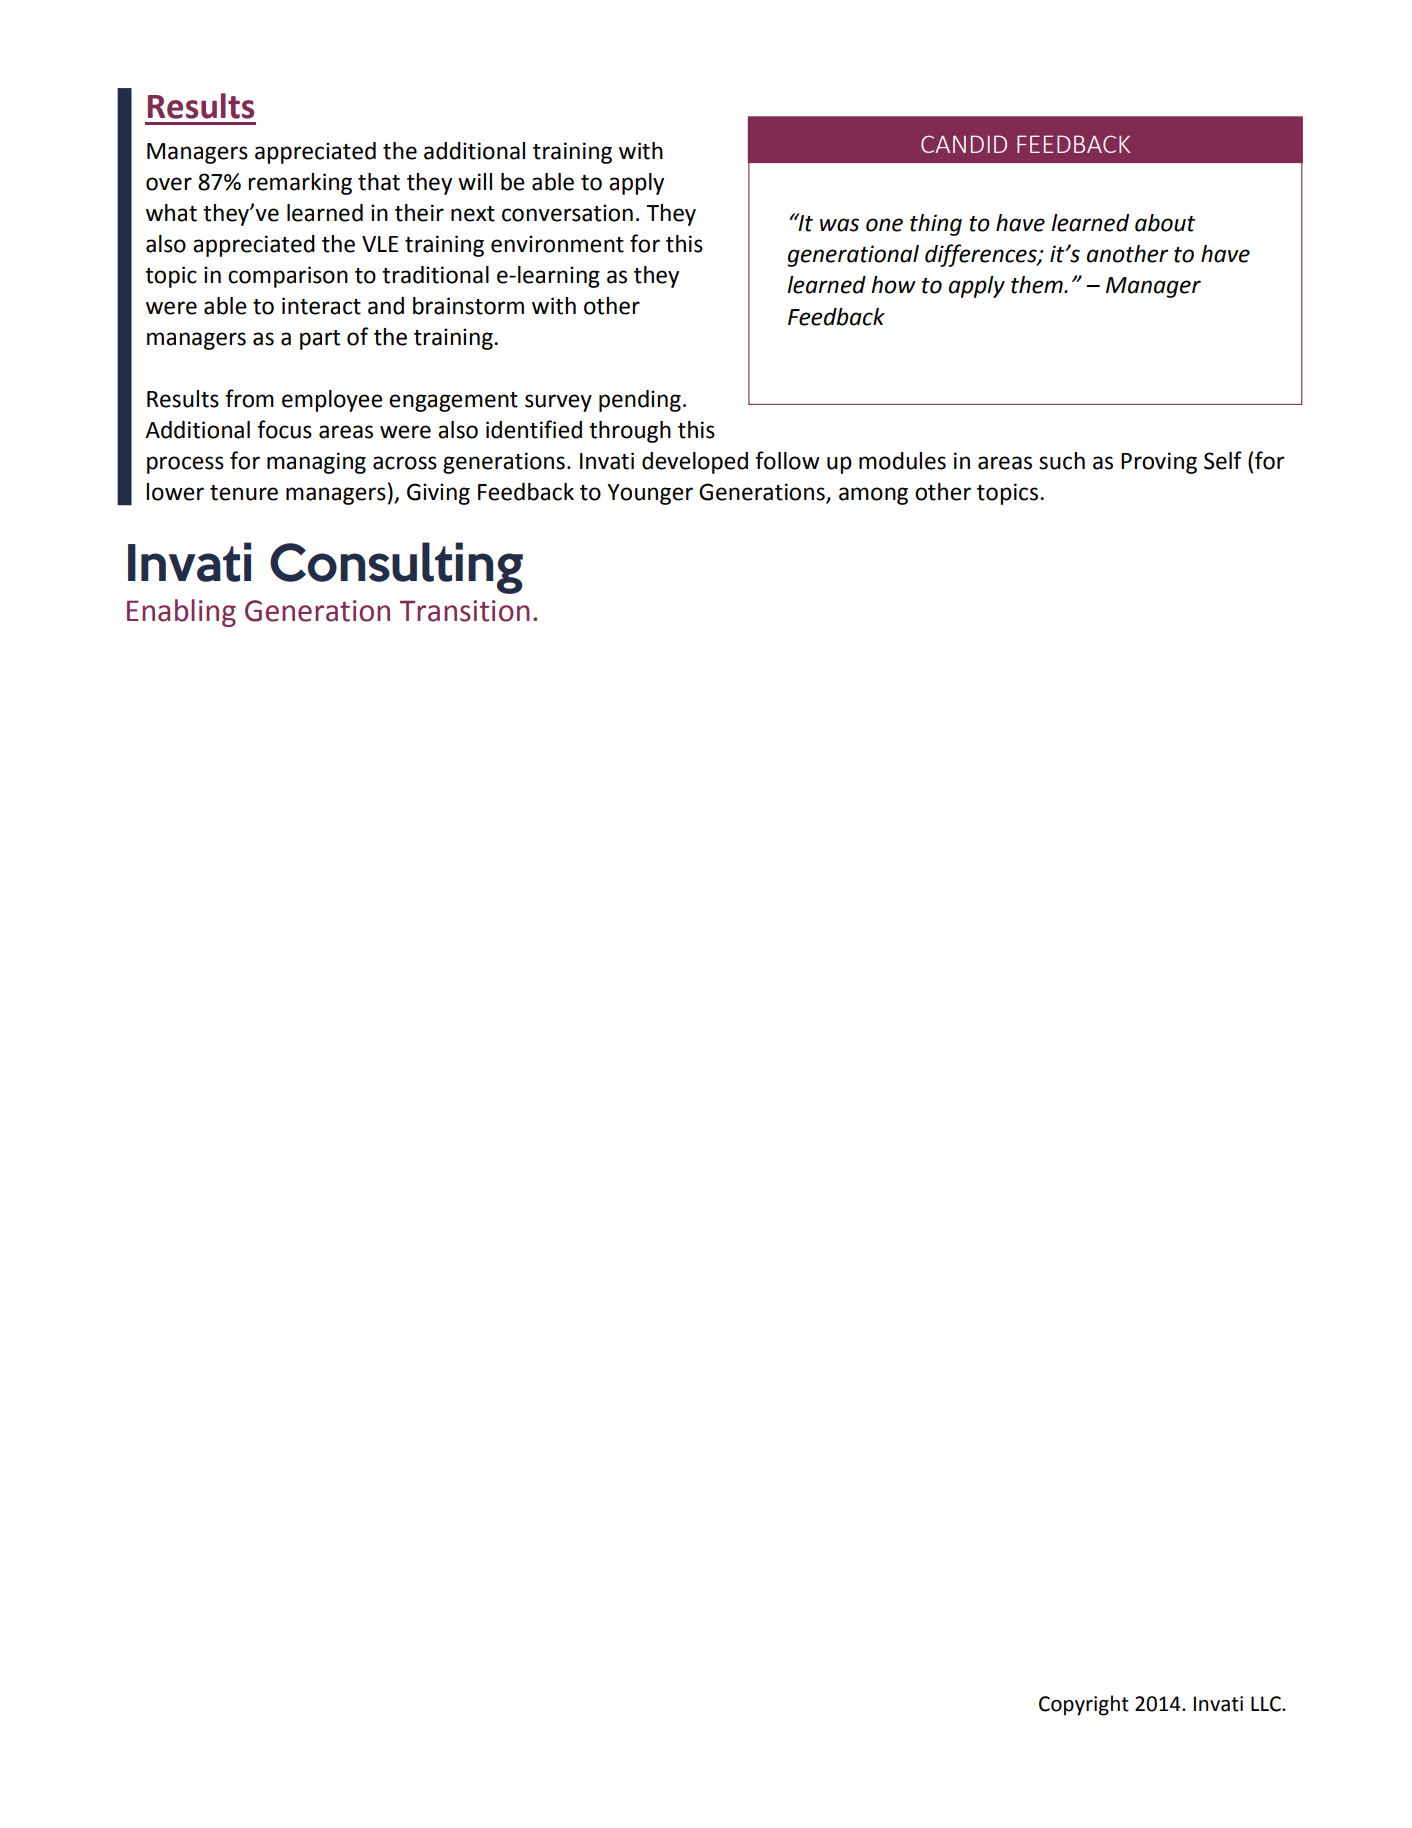 This page has width=1412, height=1828. What do you see at coordinates (1165, 223) in the page?
I see `about` at bounding box center [1165, 223].
